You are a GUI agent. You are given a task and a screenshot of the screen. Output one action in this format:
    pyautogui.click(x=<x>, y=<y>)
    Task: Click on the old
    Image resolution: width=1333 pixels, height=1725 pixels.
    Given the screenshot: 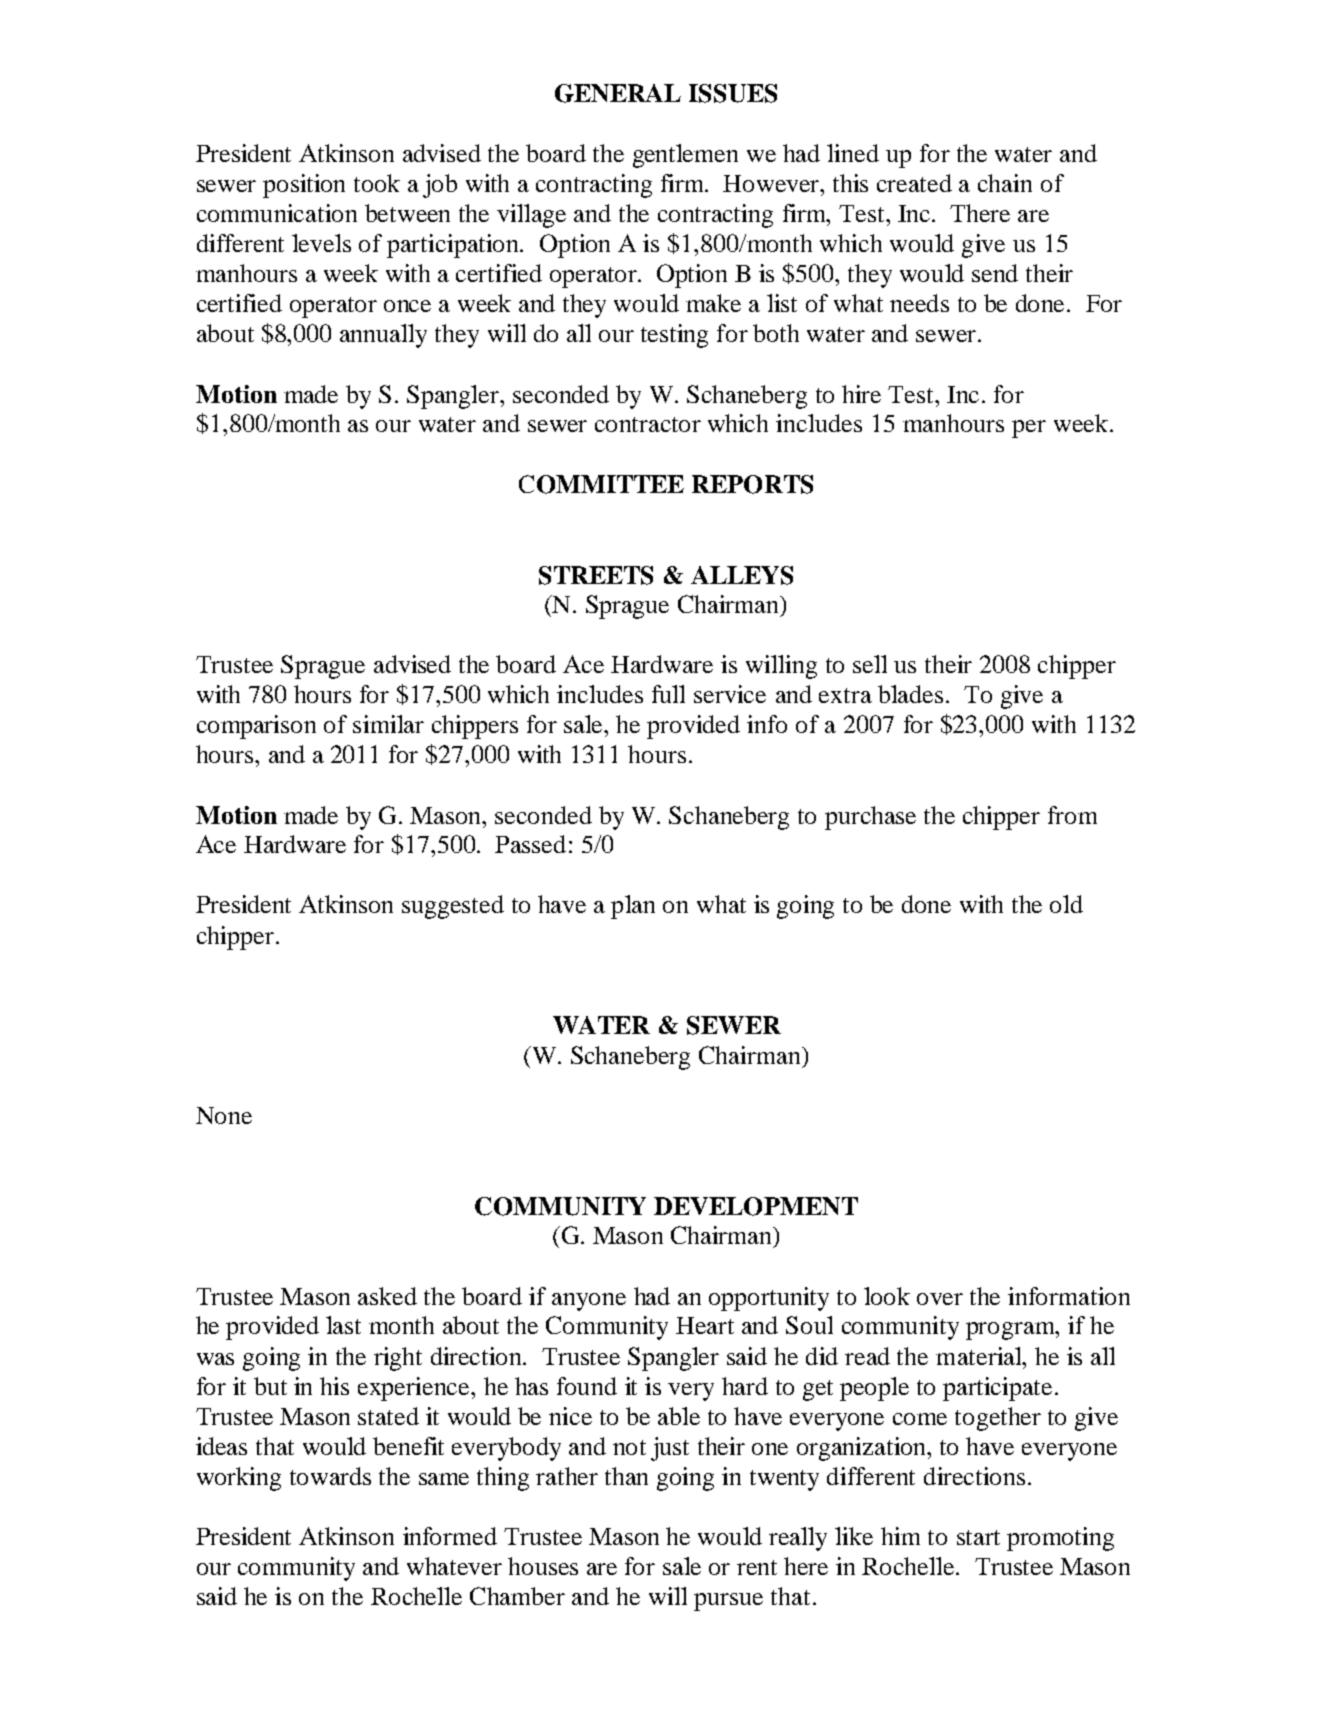 What is the action you would take?
    pyautogui.click(x=1066, y=904)
